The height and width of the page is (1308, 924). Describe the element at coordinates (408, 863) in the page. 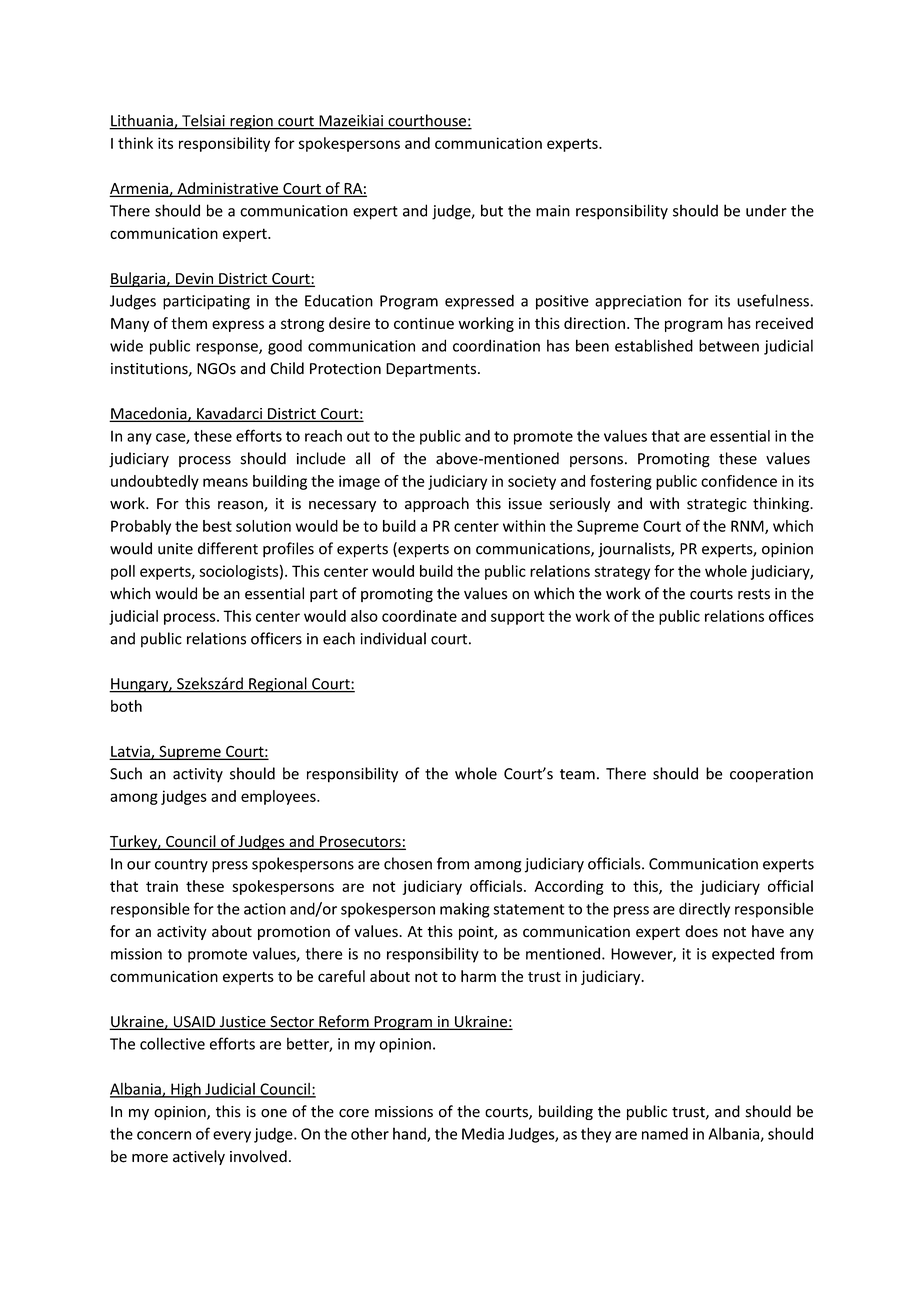

I see `chosen` at that location.
